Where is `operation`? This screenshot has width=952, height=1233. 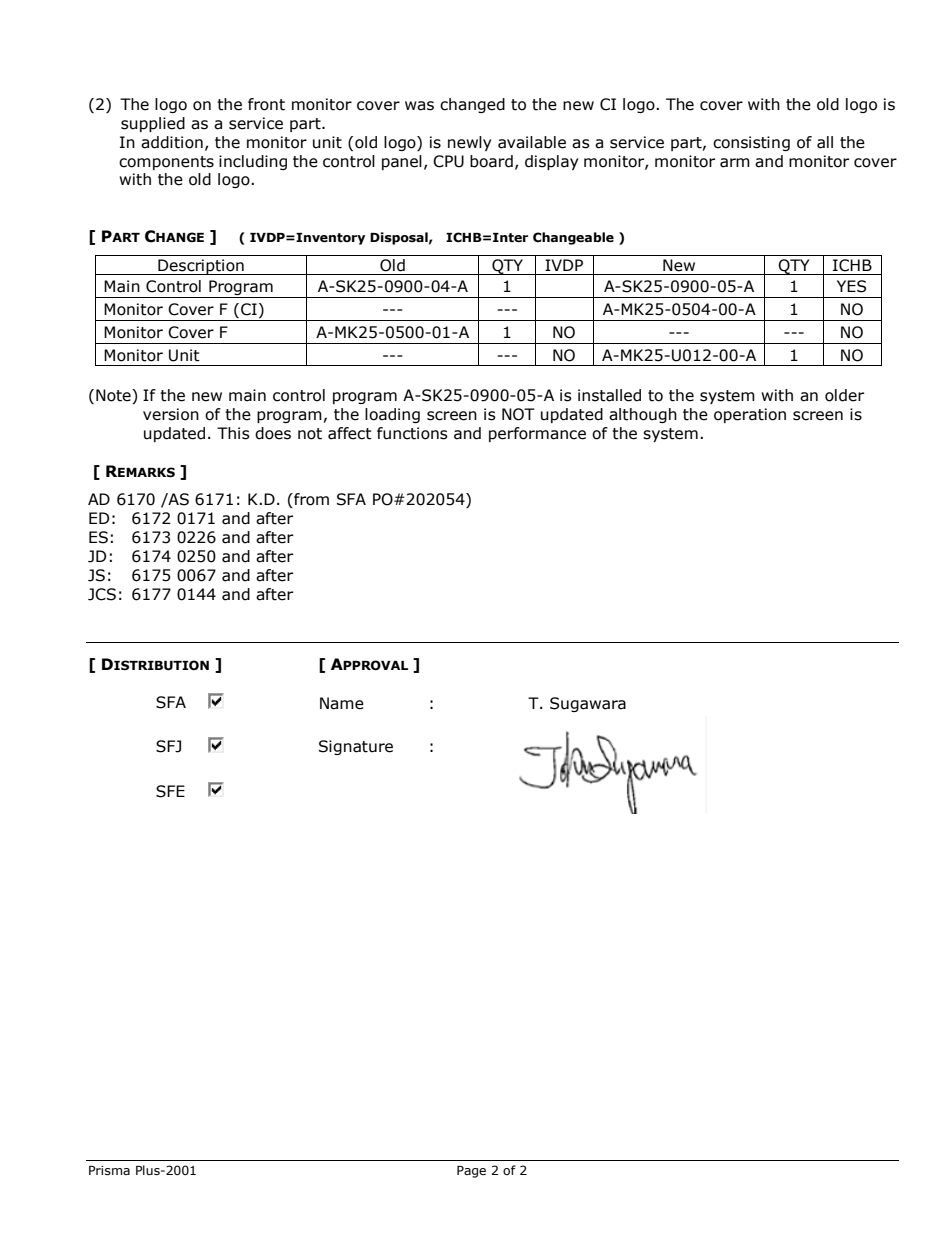
operation is located at coordinates (750, 415).
